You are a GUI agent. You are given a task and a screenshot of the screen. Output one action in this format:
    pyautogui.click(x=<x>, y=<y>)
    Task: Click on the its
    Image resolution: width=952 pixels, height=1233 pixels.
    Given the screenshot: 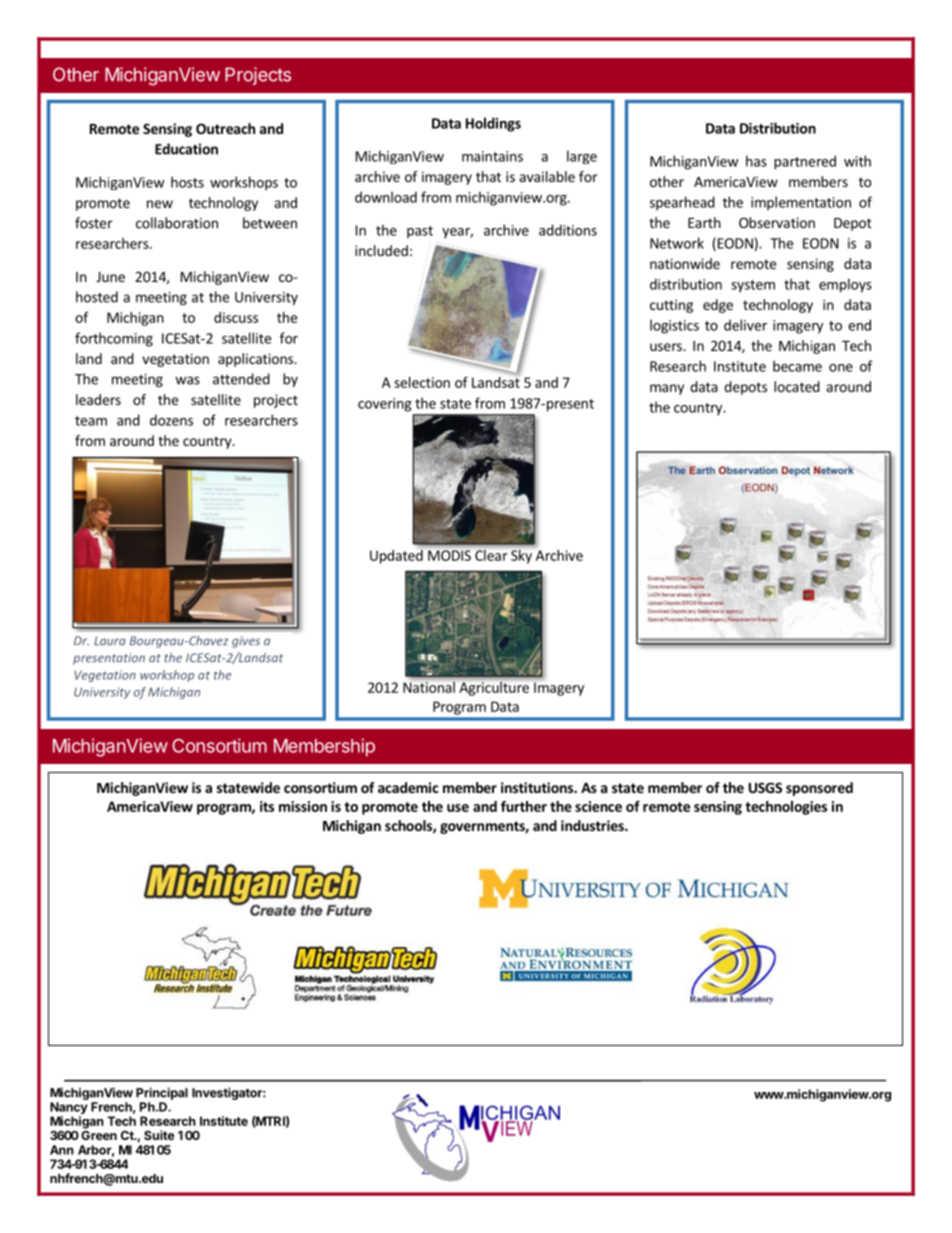 What is the action you would take?
    pyautogui.click(x=267, y=806)
